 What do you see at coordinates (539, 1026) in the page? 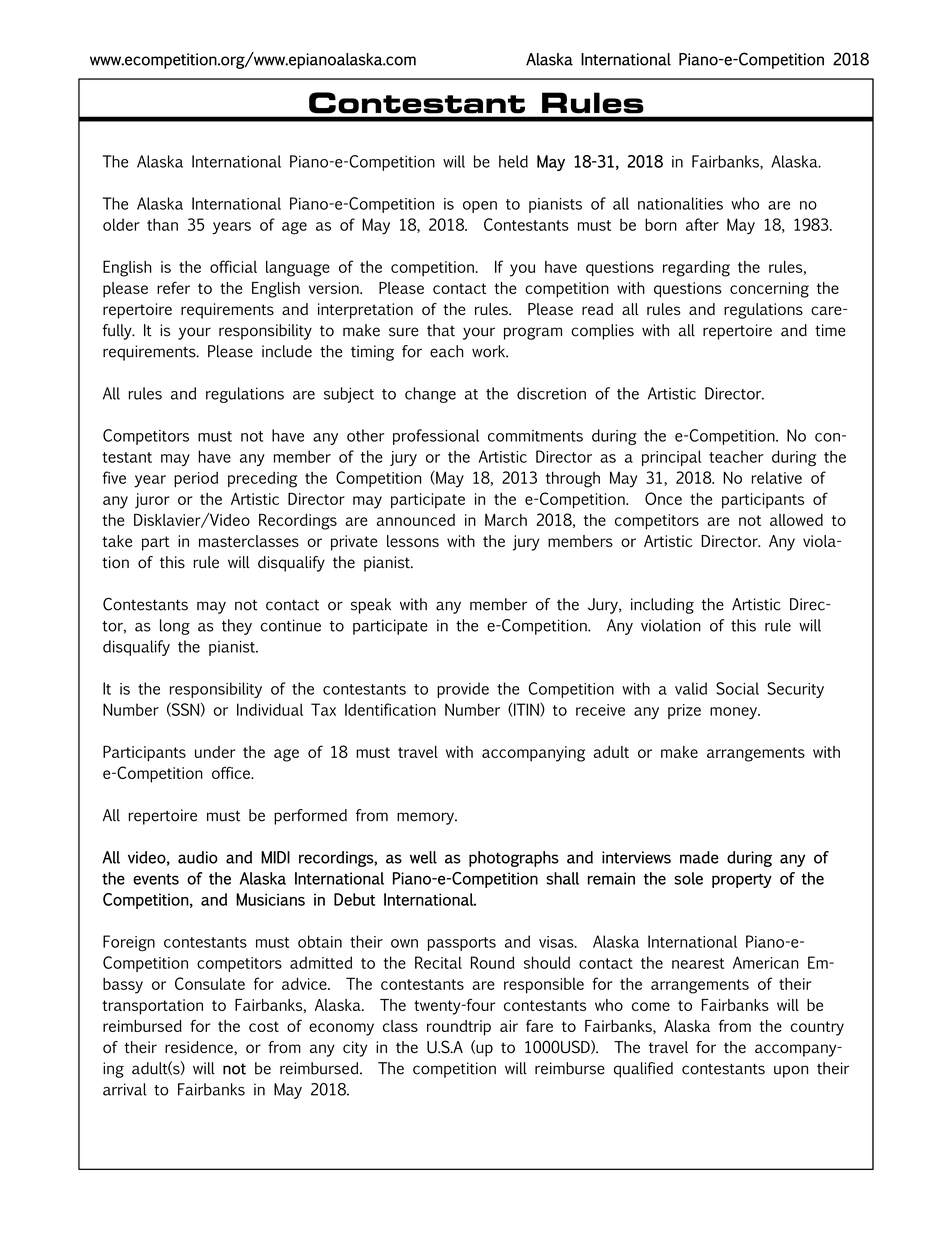
I see `fare` at bounding box center [539, 1026].
